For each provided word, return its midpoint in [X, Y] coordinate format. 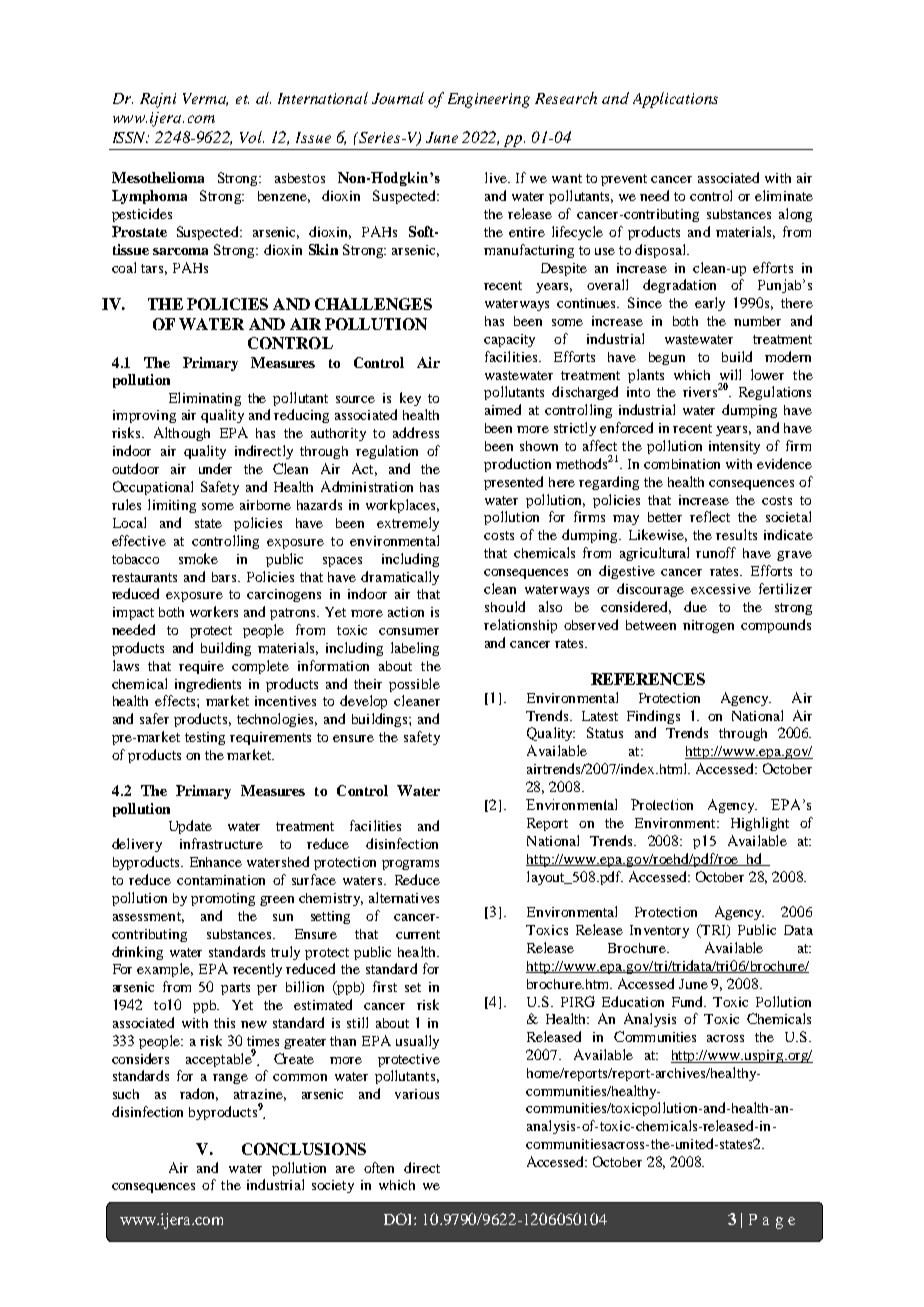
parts [235, 989]
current [418, 934]
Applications [675, 100]
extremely [408, 524]
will [730, 374]
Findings [653, 717]
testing [205, 738]
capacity [509, 340]
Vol [252, 137]
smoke [198, 558]
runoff [716, 552]
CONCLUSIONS [304, 1149]
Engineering [489, 100]
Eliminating [205, 399]
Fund [689, 1001]
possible [414, 685]
